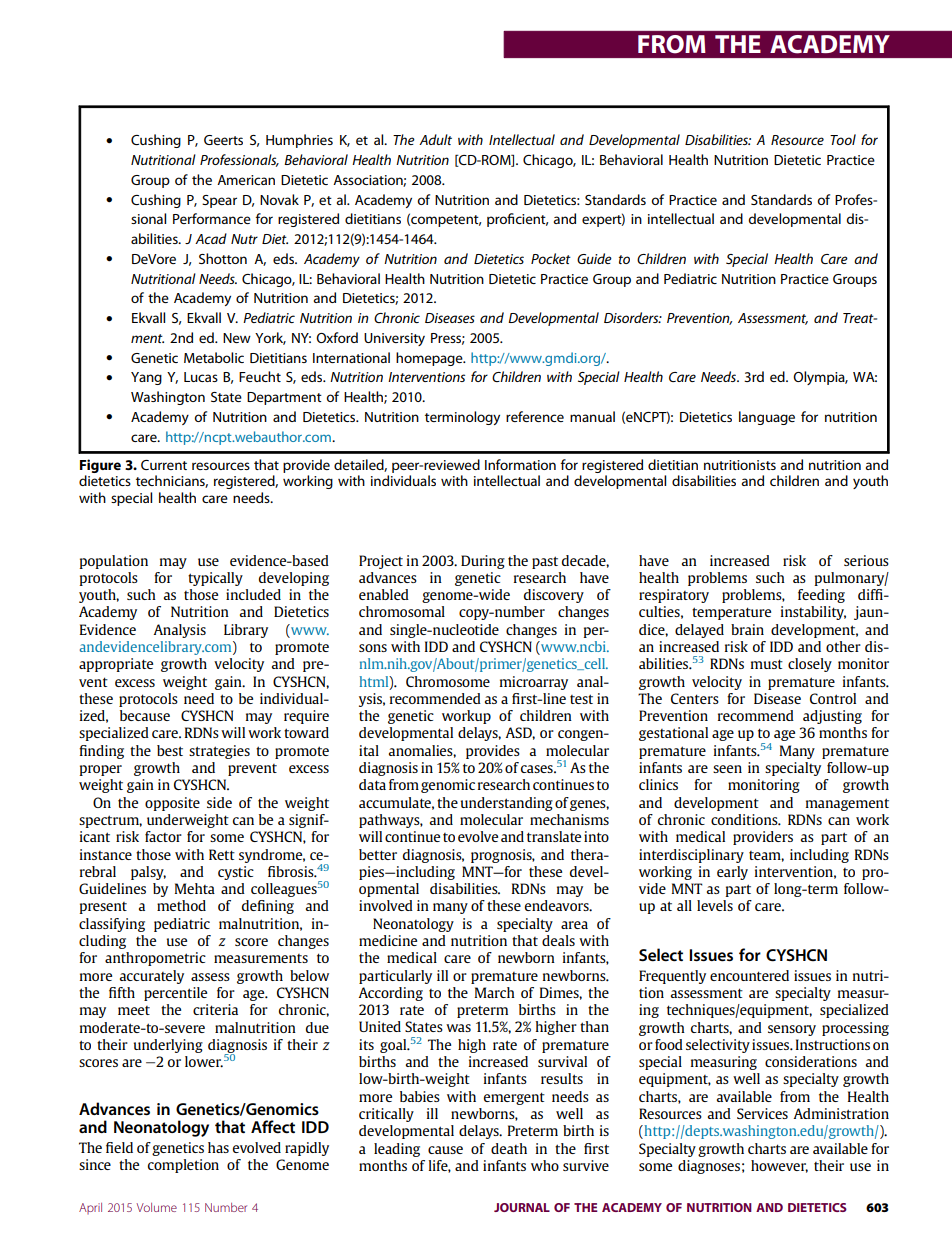  What do you see at coordinates (866, 560) in the image?
I see `serious` at bounding box center [866, 560].
